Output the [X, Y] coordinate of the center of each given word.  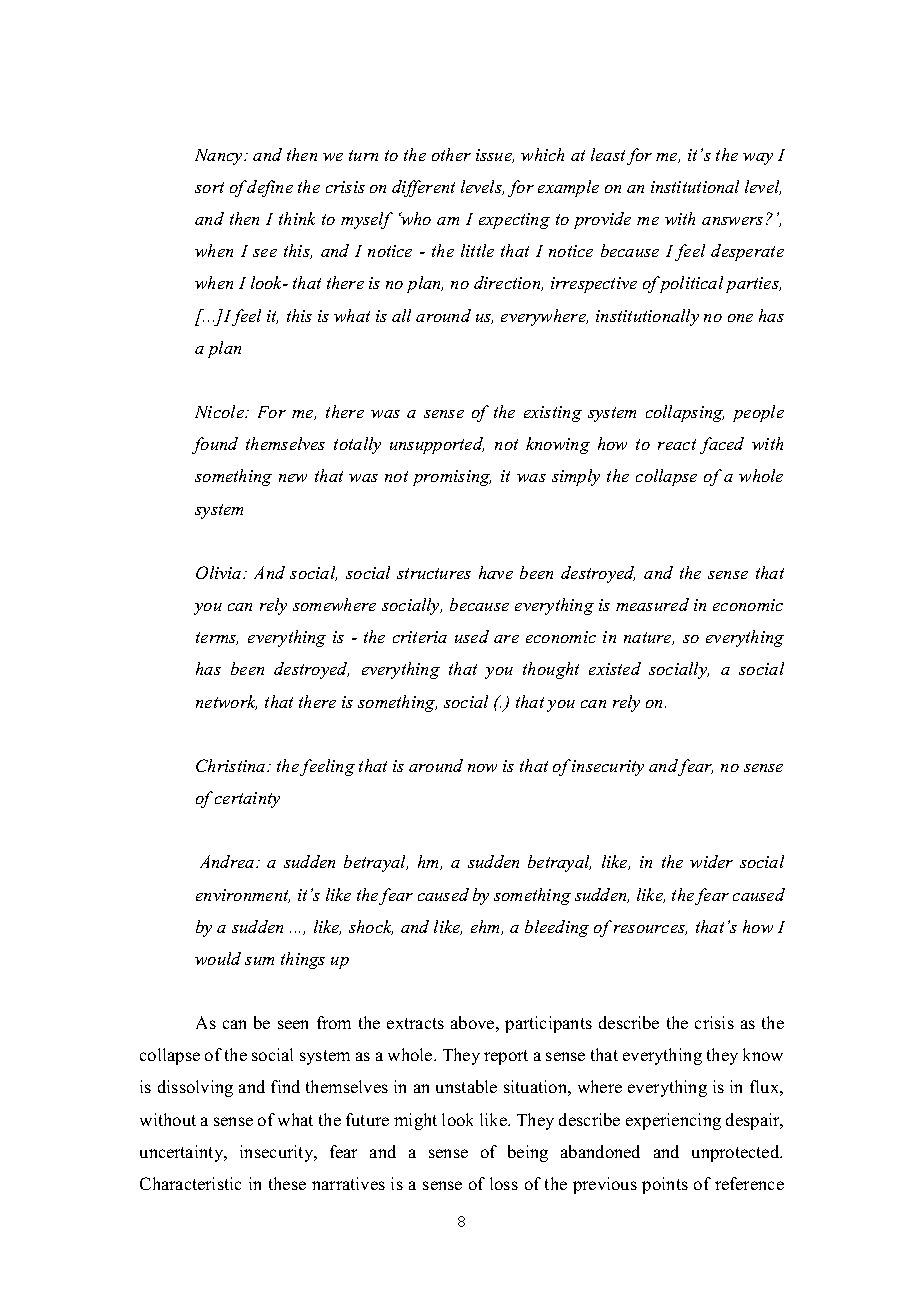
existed [615, 668]
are [506, 639]
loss [504, 1183]
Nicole [221, 411]
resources [650, 930]
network [226, 702]
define [270, 188]
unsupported [437, 445]
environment [243, 896]
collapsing [685, 413]
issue [495, 156]
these [287, 1183]
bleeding [557, 928]
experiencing [673, 1121]
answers [732, 221]
